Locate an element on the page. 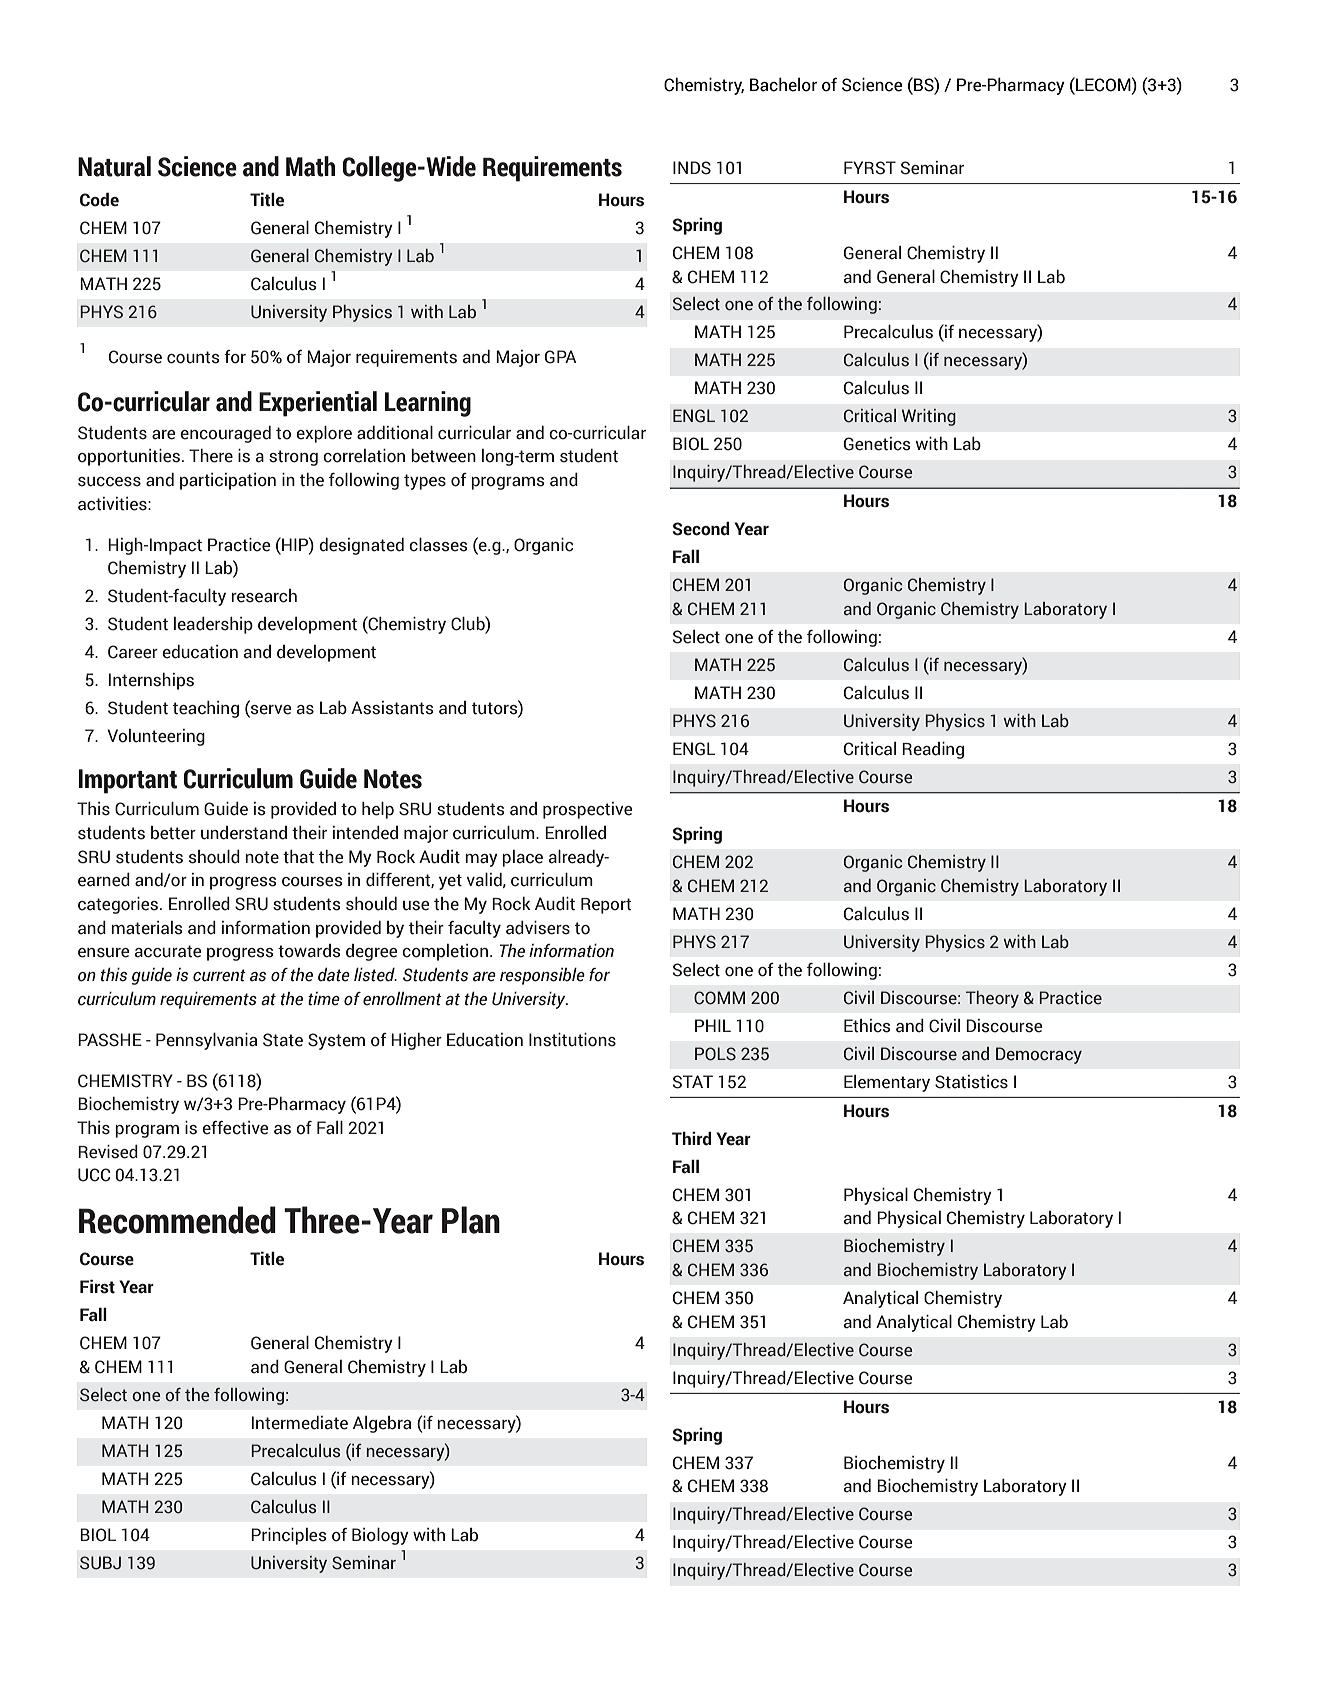 The height and width of the document is (1705, 1317). INDS is located at coordinates (692, 168).
